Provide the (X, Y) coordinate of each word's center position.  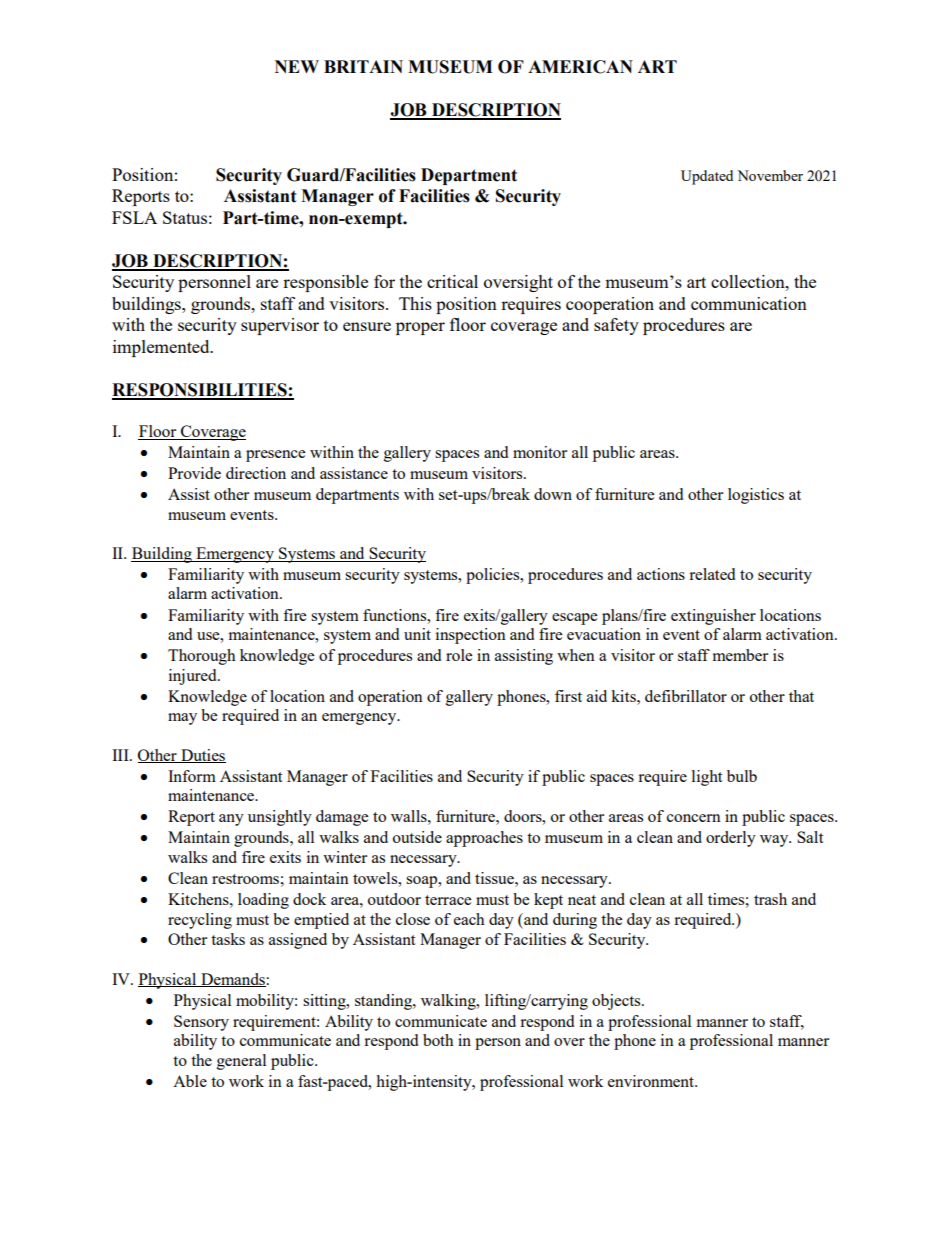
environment (652, 1081)
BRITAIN (363, 66)
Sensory (201, 1023)
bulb (742, 776)
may (182, 719)
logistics (756, 496)
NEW (297, 66)
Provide (194, 473)
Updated (707, 177)
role (459, 655)
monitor (540, 452)
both (438, 1040)
